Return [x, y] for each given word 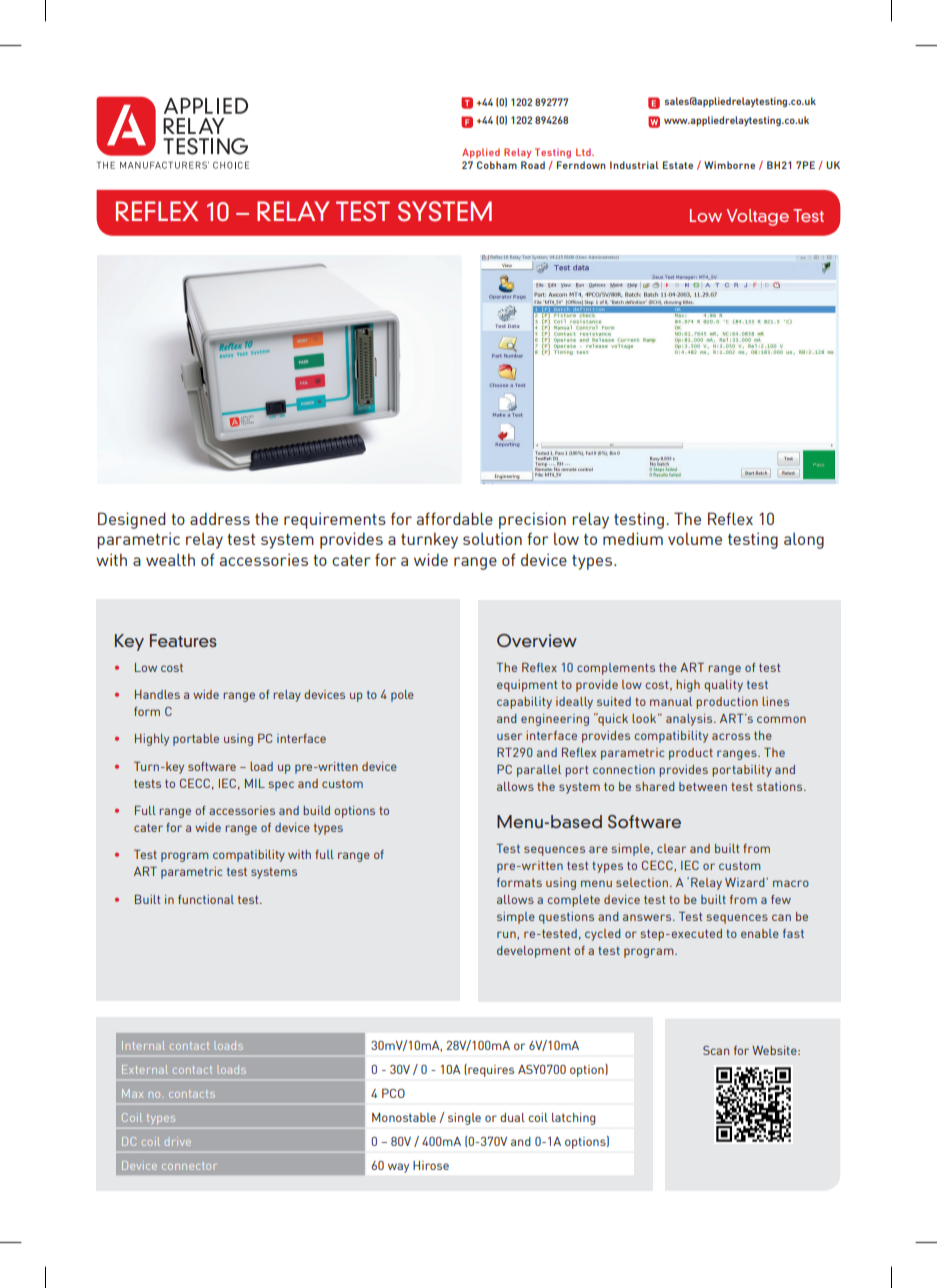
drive [178, 1141]
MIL [255, 783]
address [220, 518]
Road [533, 165]
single [464, 1119]
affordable [455, 518]
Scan [716, 1050]
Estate [678, 165]
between [703, 786]
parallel [539, 771]
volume [695, 538]
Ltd [584, 152]
